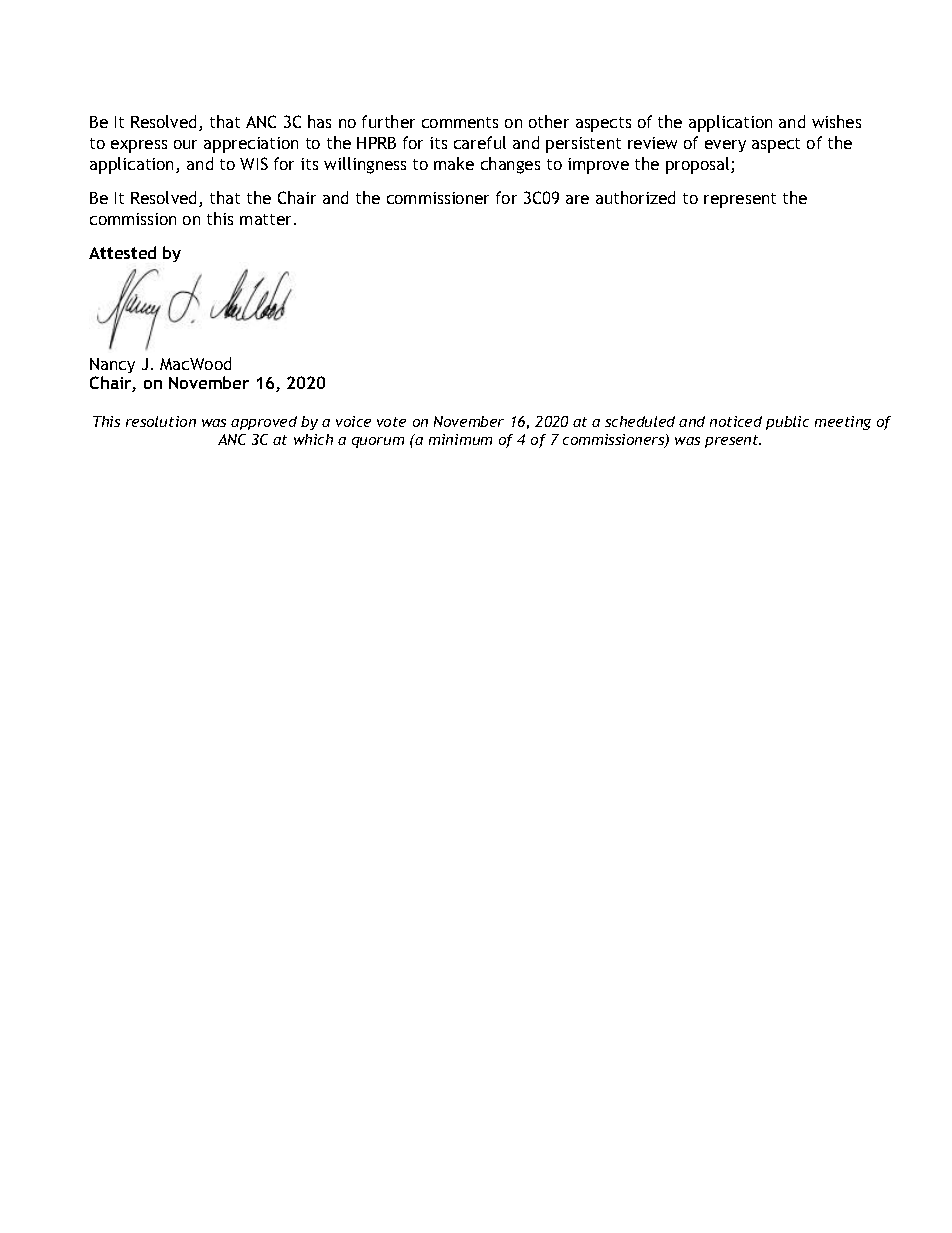 This document has height=1233, width=952. I want to click on matter, so click(267, 219).
